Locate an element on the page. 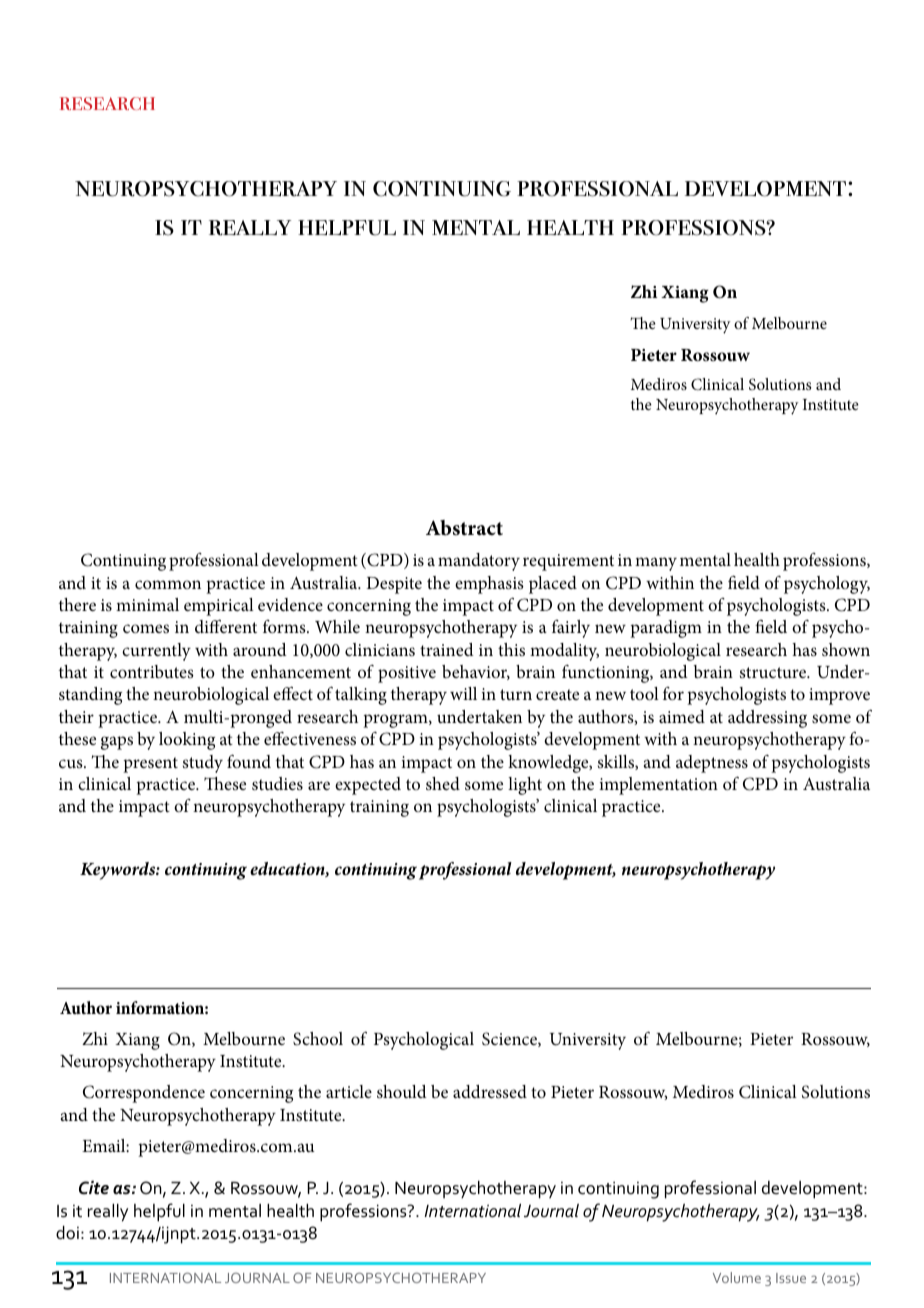 This document has height=1308, width=924. doi is located at coordinates (67, 1233).
